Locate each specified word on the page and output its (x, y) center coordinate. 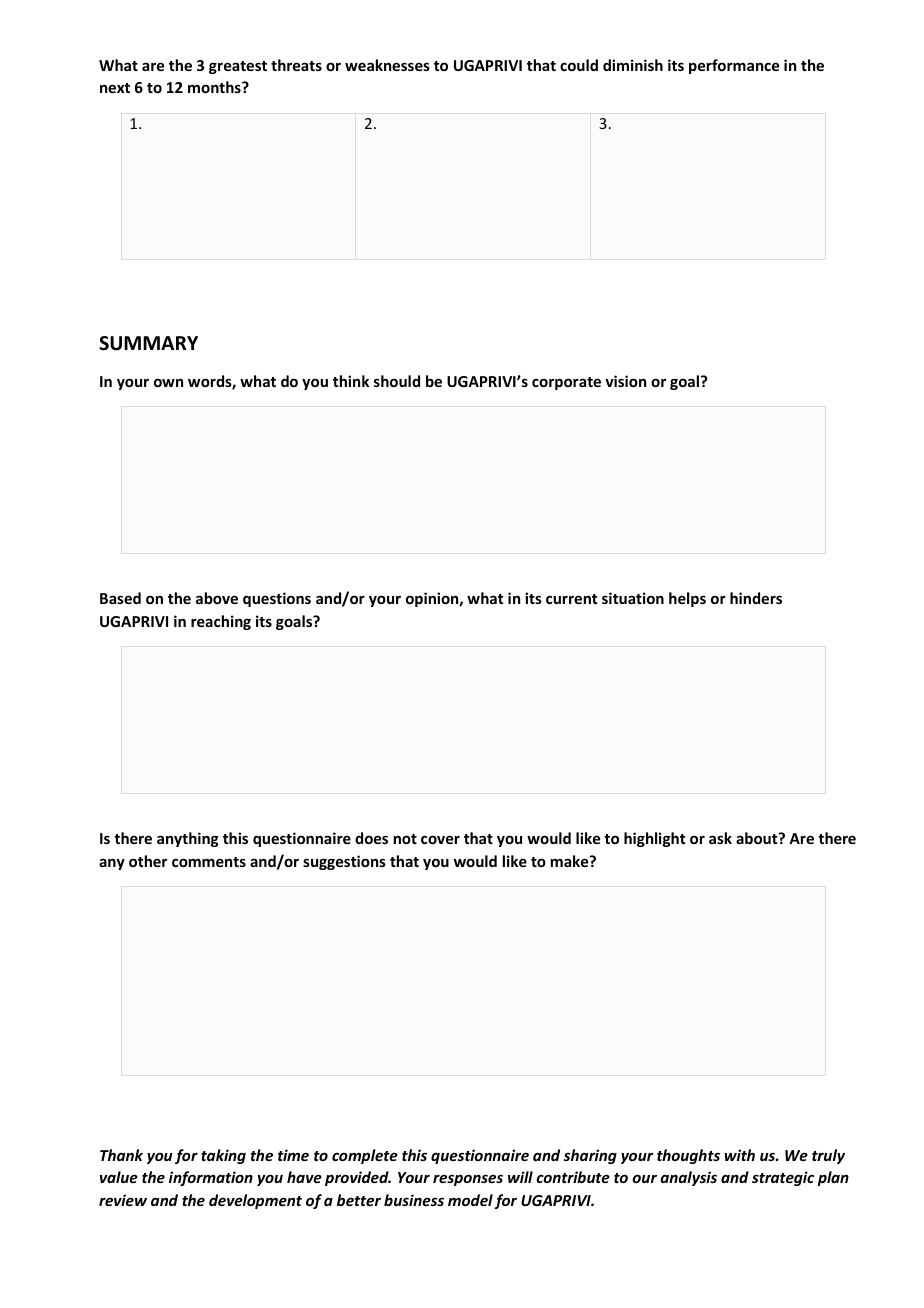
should (397, 381)
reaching (221, 622)
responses (468, 1180)
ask (720, 838)
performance (734, 66)
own (168, 382)
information (211, 1178)
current (571, 599)
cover (440, 839)
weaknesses (387, 65)
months (215, 87)
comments (209, 862)
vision (625, 381)
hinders (756, 598)
